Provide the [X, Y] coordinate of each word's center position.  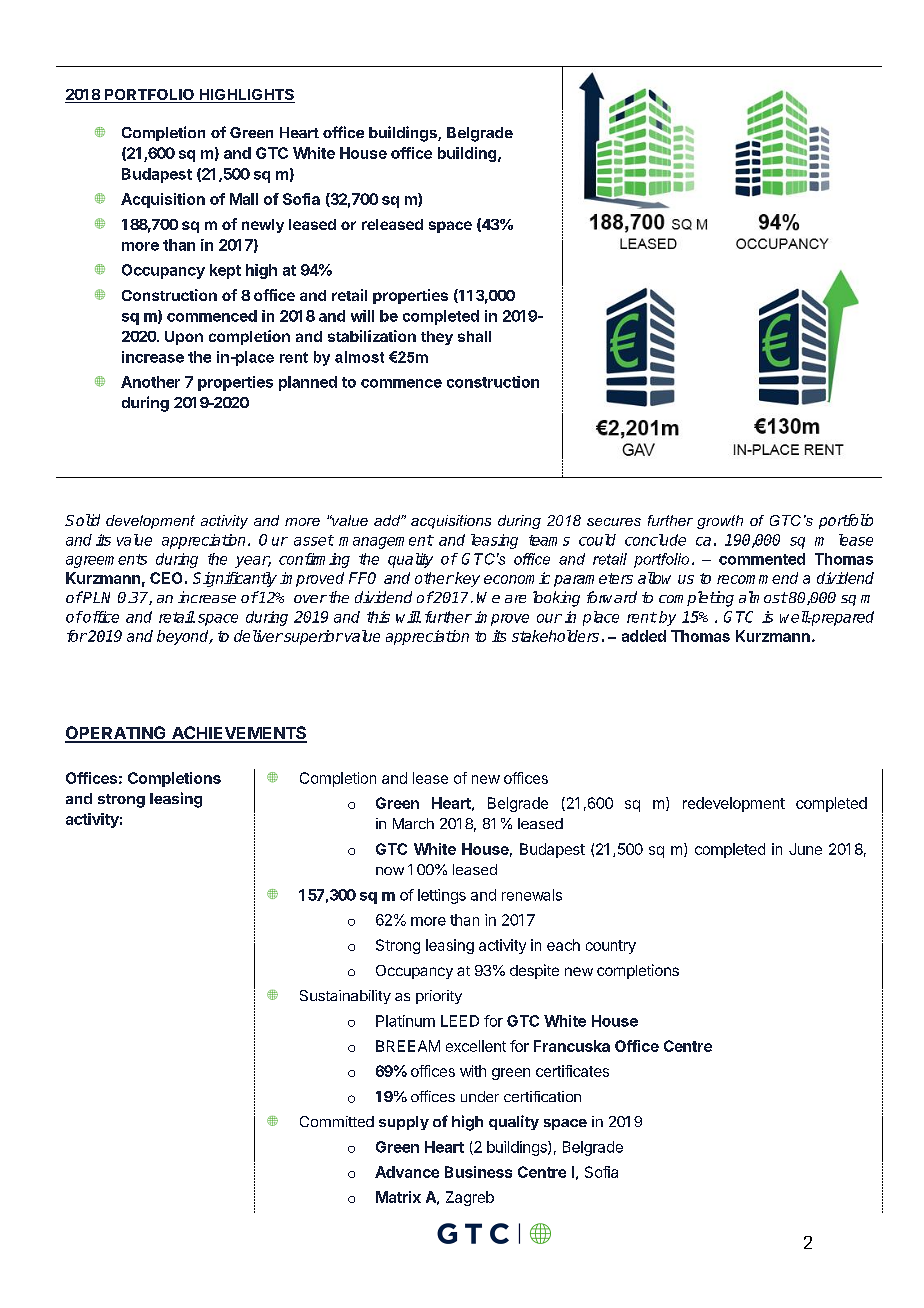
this [378, 617]
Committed [337, 1121]
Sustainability [345, 997]
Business [478, 1172]
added [644, 636]
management [386, 542]
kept [225, 271]
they [437, 338]
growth [720, 522]
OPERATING [116, 734]
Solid [82, 520]
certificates [572, 1071]
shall [474, 336]
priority [439, 997]
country [611, 947]
